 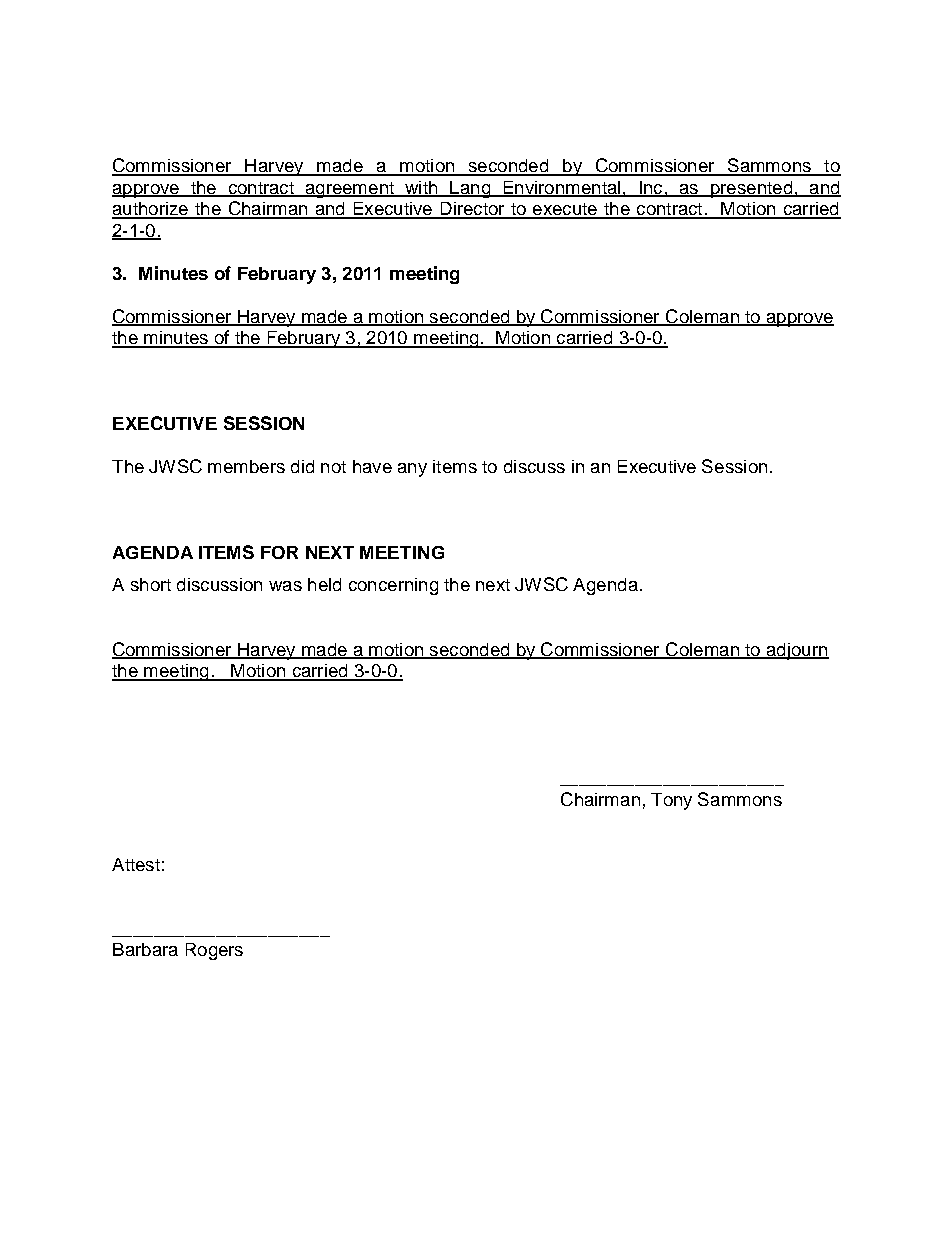 I want to click on Rogers, so click(x=214, y=951).
